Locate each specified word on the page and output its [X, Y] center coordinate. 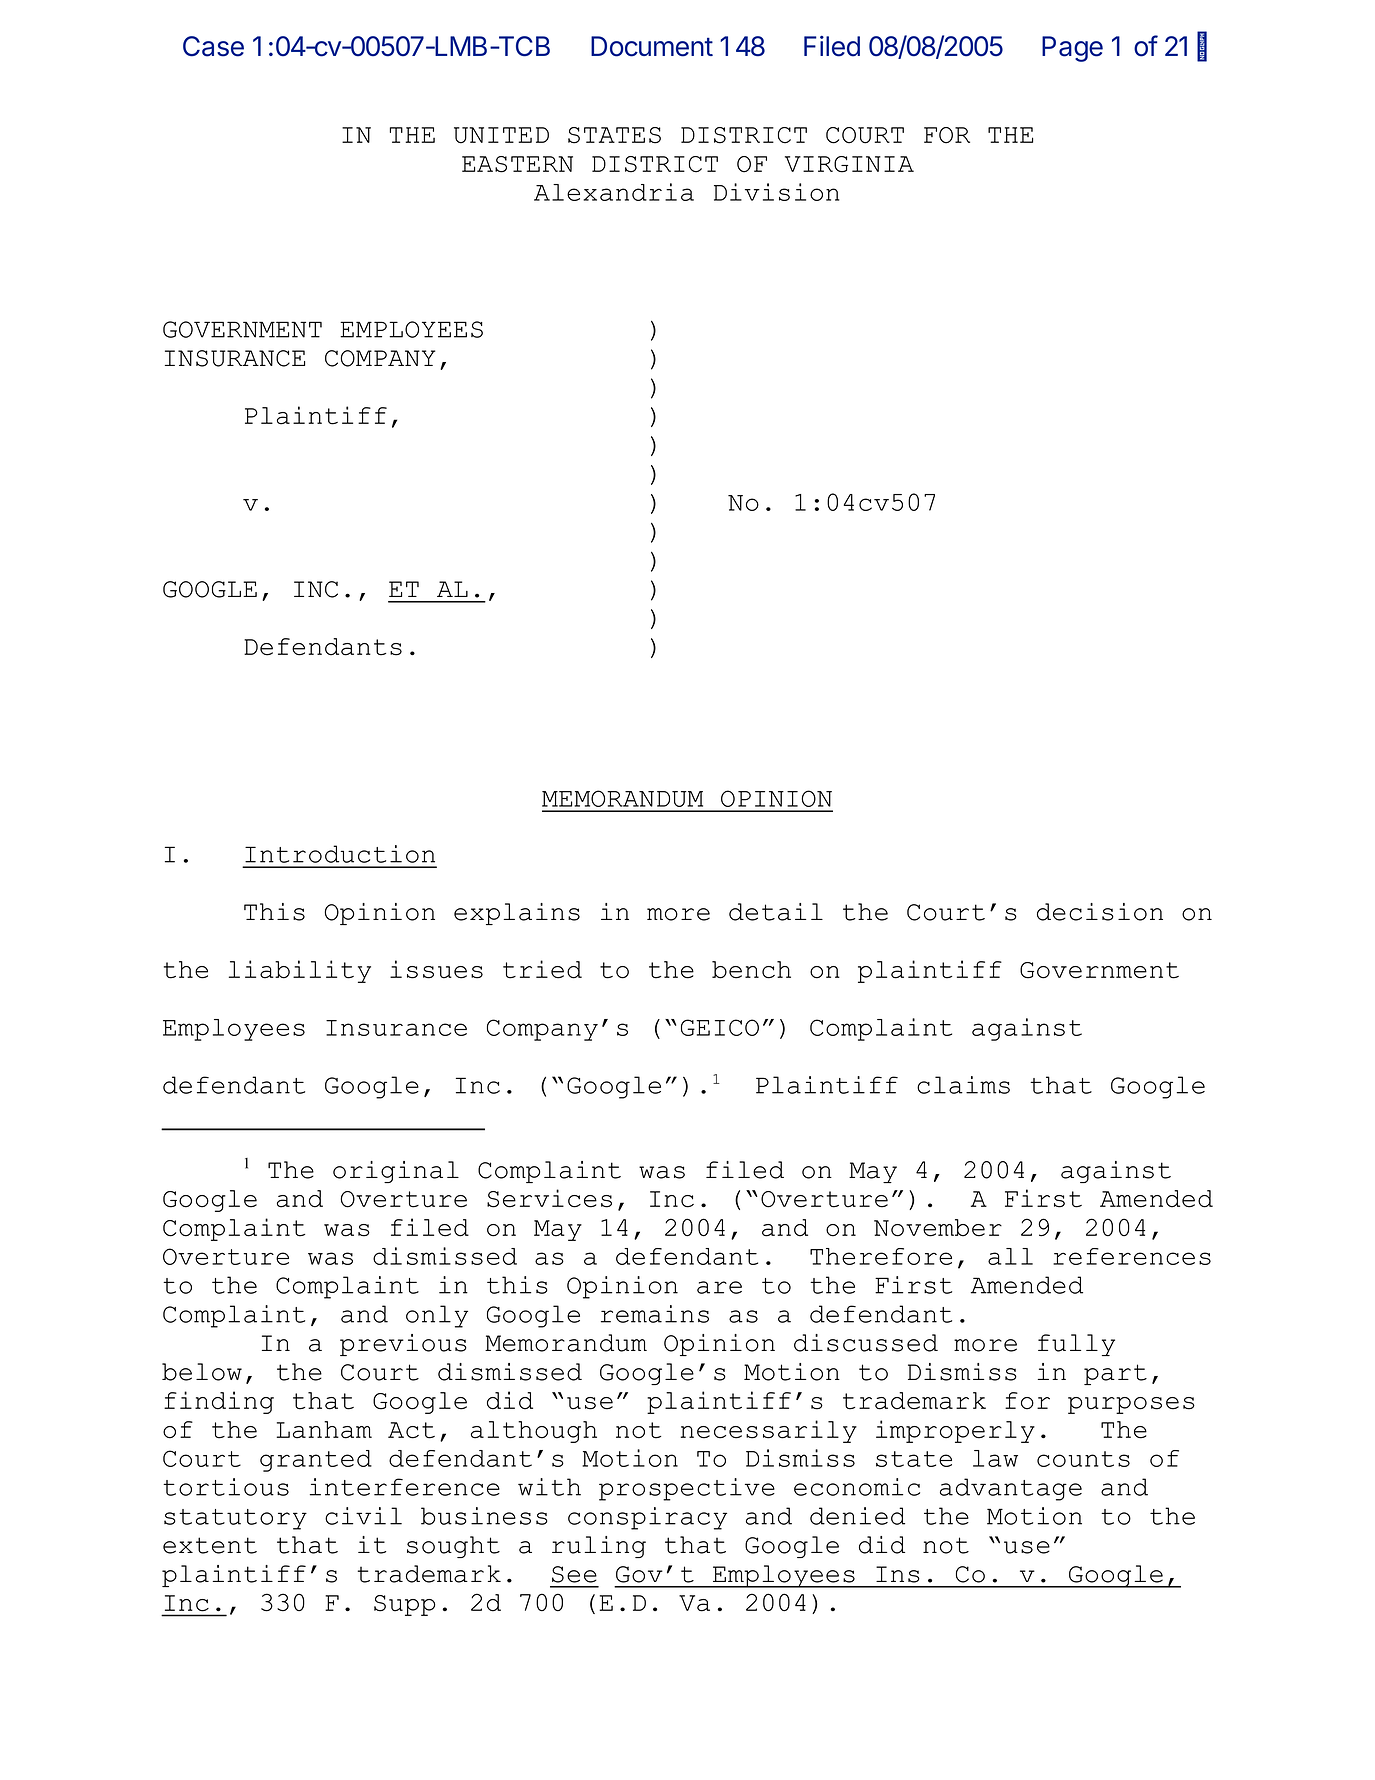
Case [213, 46]
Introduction [340, 854]
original [396, 1172]
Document [652, 46]
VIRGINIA [849, 164]
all [1010, 1256]
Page [1072, 49]
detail [776, 912]
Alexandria [614, 192]
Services [549, 1198]
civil [363, 1516]
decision [1100, 912]
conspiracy [647, 1518]
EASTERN [517, 164]
